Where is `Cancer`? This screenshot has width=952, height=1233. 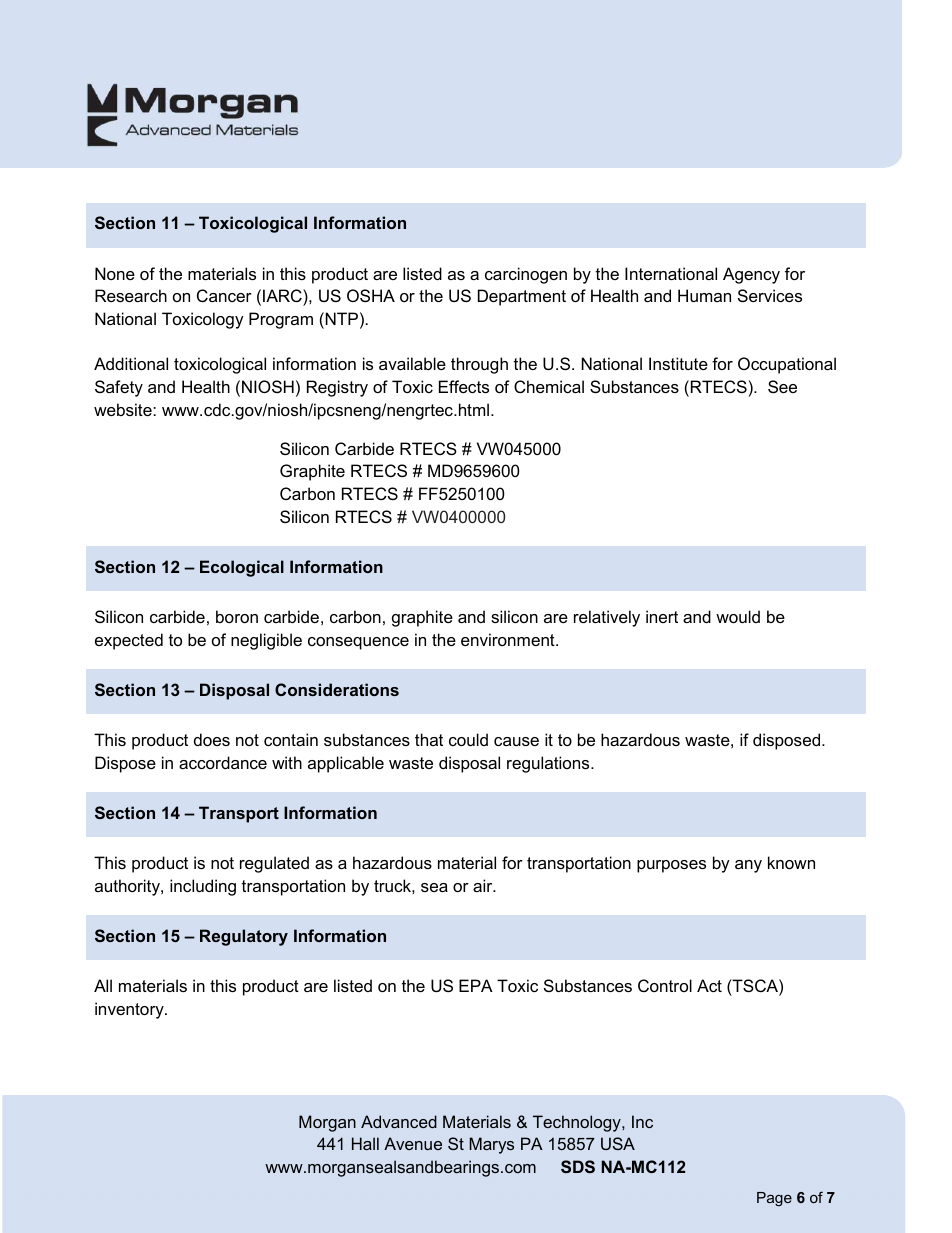
Cancer is located at coordinates (224, 295).
